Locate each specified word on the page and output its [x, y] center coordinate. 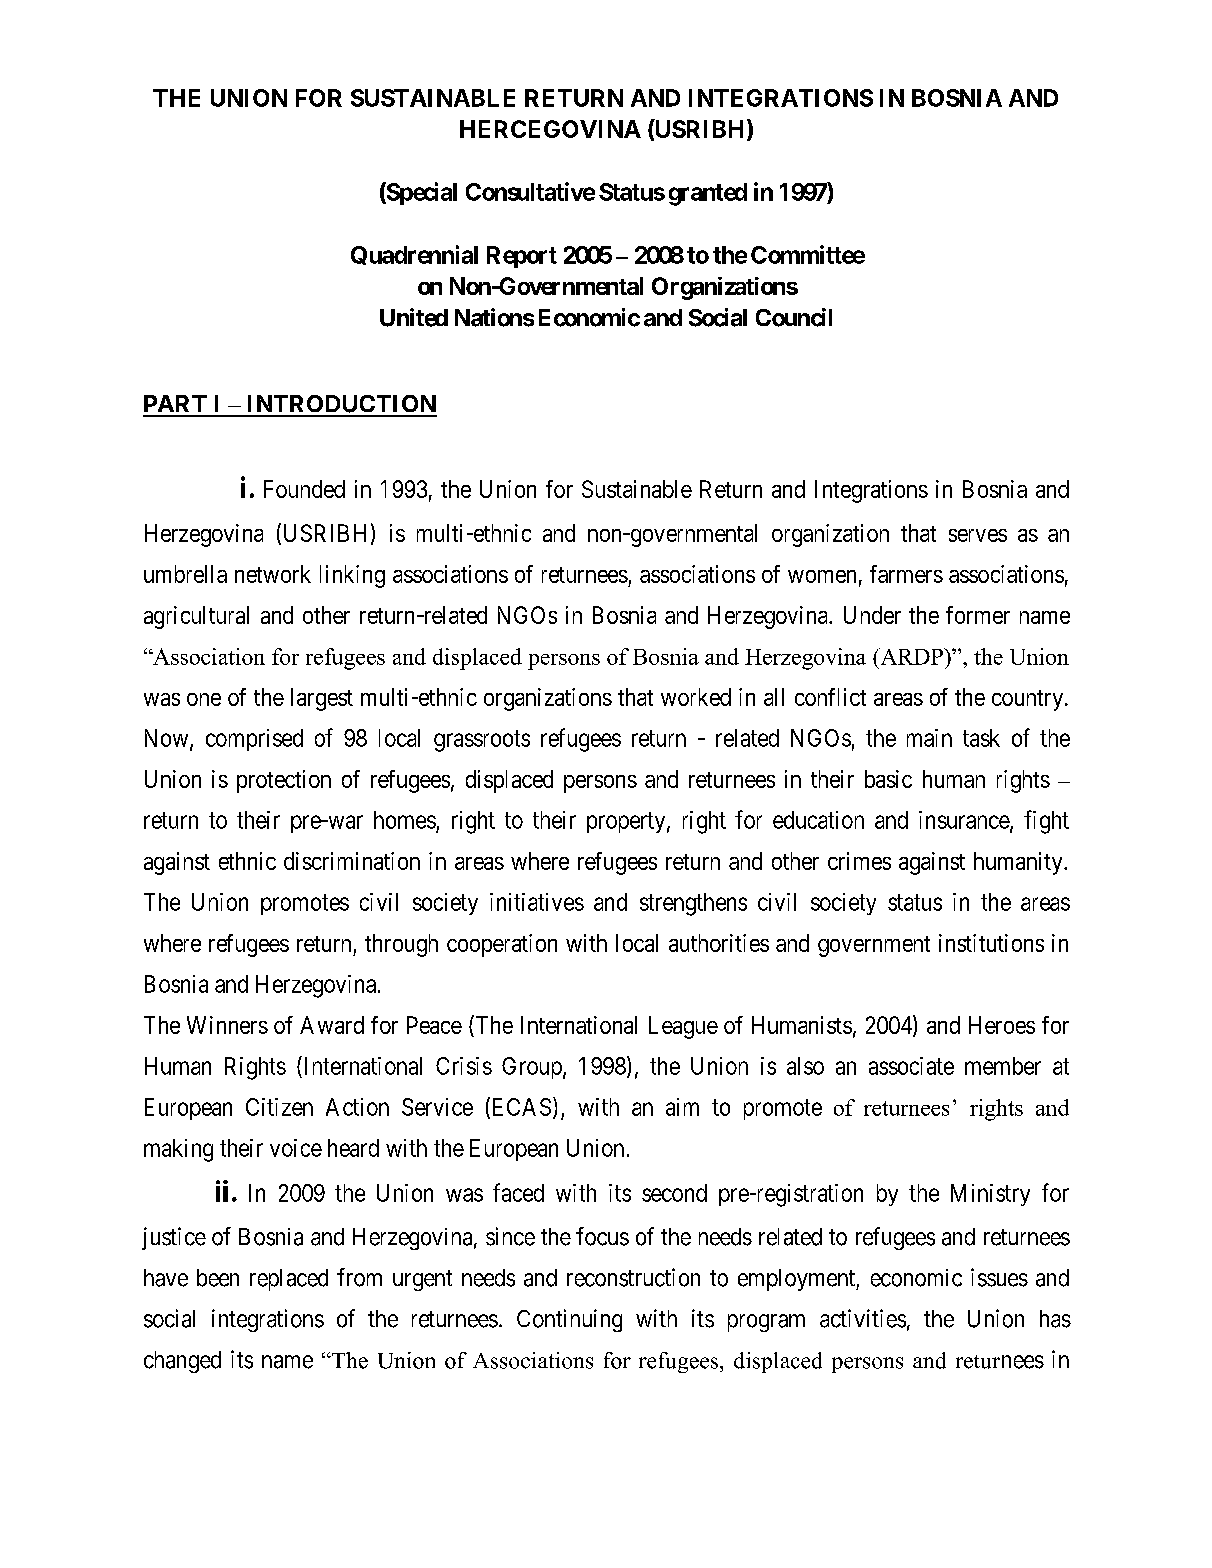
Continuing [569, 1320]
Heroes [1002, 1025]
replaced [289, 1280]
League [683, 1027]
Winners [227, 1025]
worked [696, 697]
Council [794, 317]
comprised [254, 740]
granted [708, 194]
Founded [304, 489]
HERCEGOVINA [550, 129]
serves [978, 535]
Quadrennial [414, 255]
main [929, 738]
